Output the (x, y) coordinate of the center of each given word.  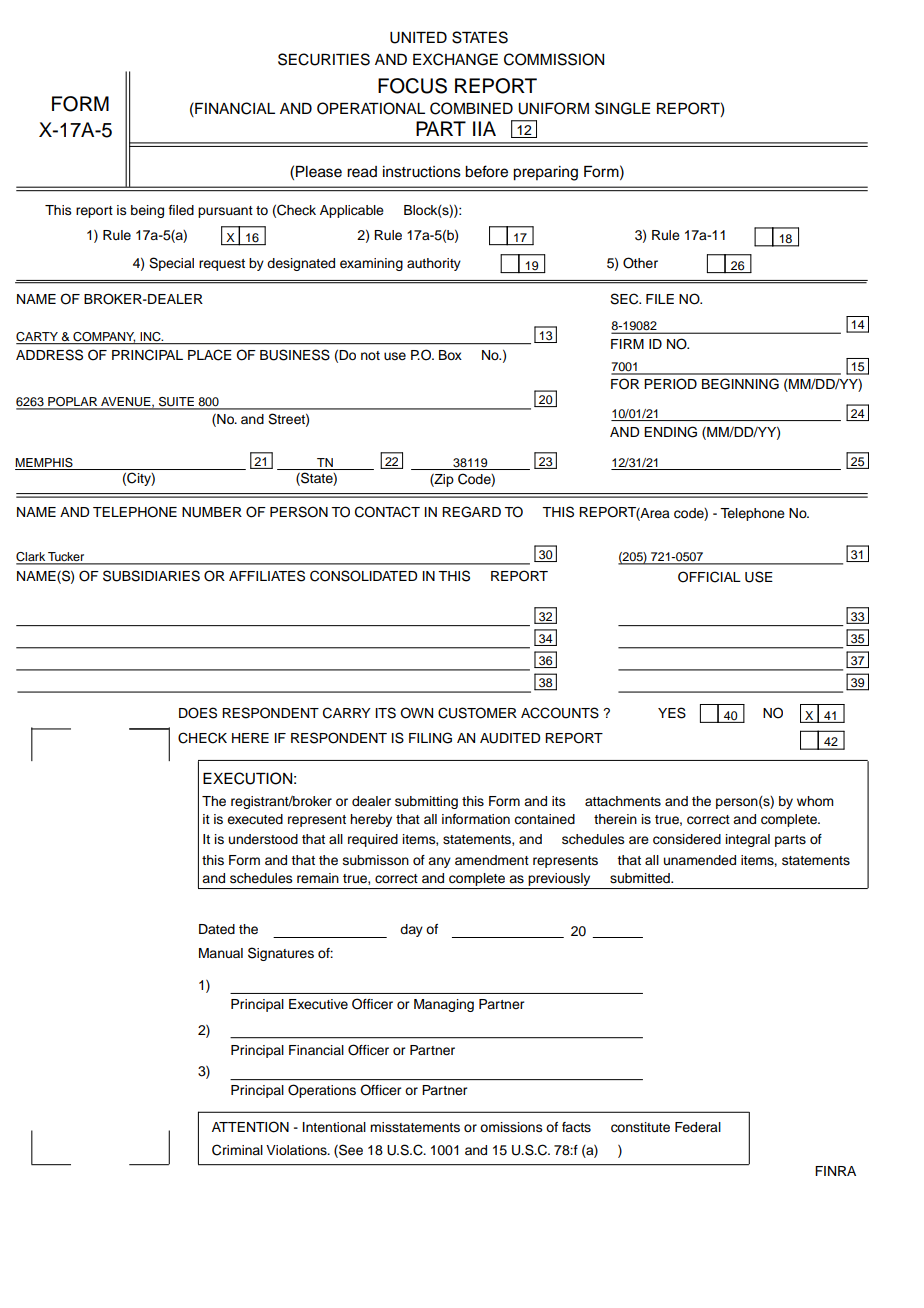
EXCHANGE (455, 59)
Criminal (237, 1150)
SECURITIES (324, 59)
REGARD (471, 512)
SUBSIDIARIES (151, 576)
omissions (511, 1127)
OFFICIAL (709, 577)
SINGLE (622, 108)
